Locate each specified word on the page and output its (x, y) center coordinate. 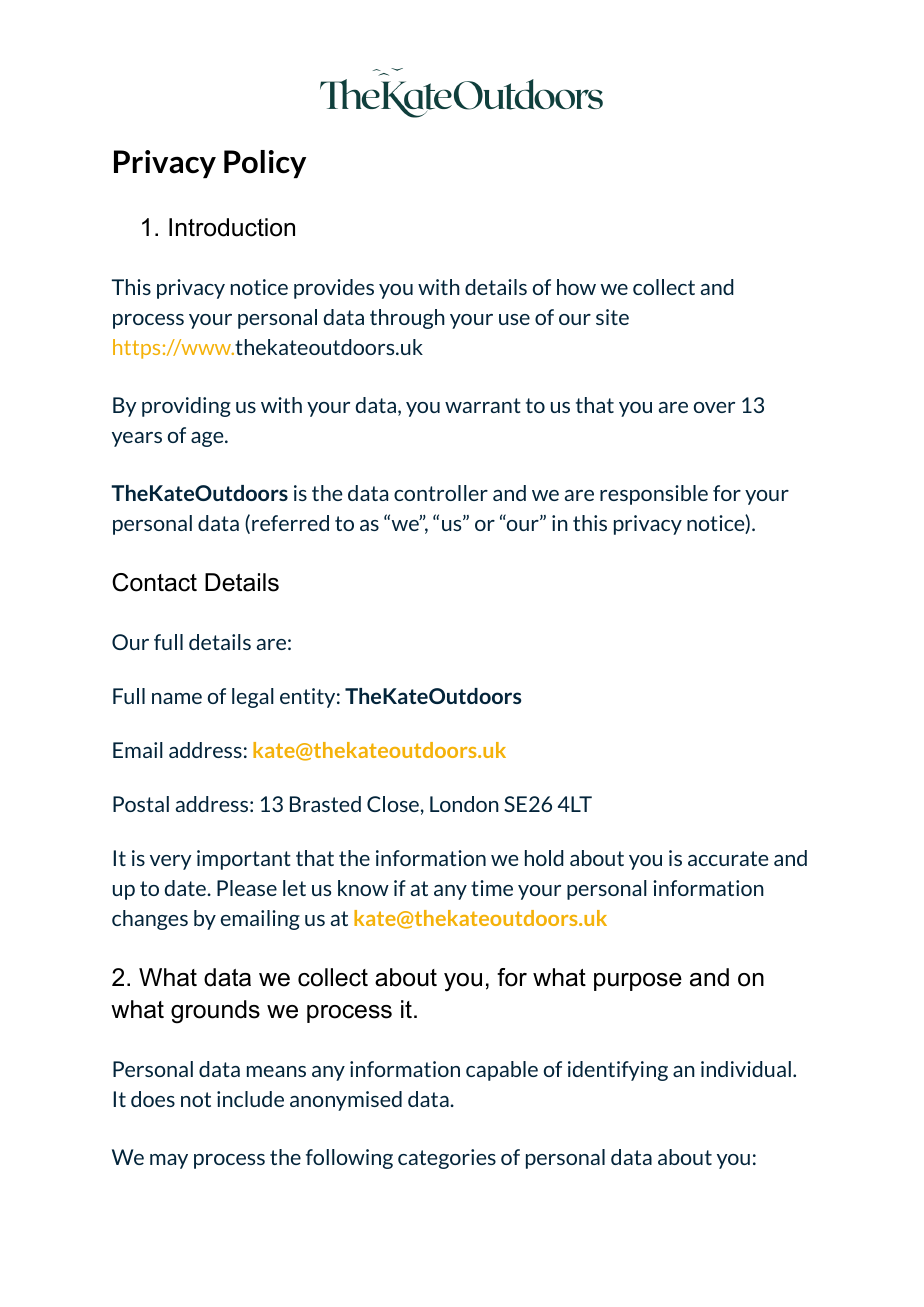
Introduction (232, 227)
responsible (654, 495)
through (407, 319)
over (714, 407)
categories (447, 1159)
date (186, 888)
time (492, 888)
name (177, 698)
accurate (728, 858)
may (169, 1161)
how (576, 287)
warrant (483, 405)
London (464, 804)
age (208, 439)
